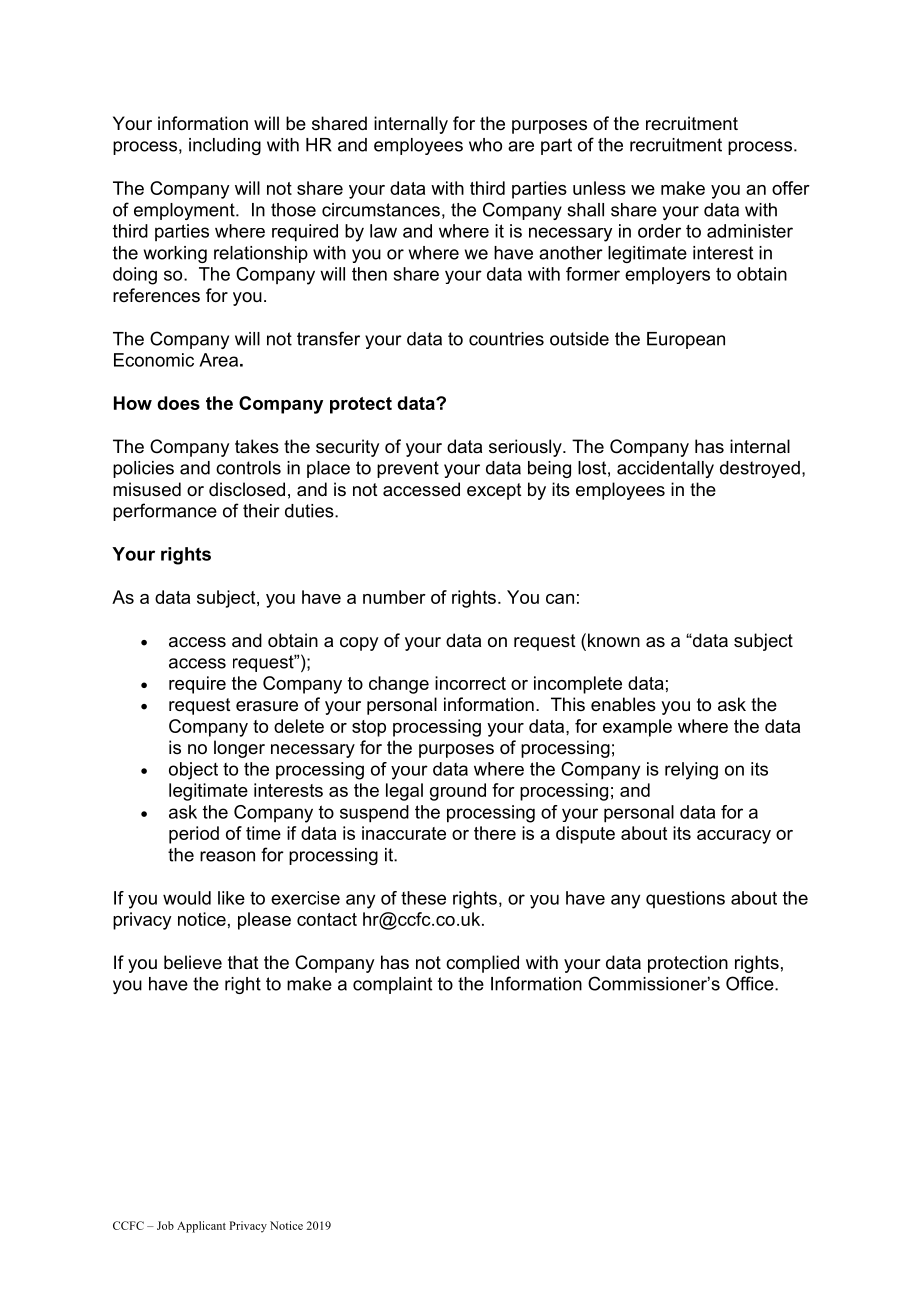 The image size is (924, 1308). I want to click on European, so click(686, 340).
